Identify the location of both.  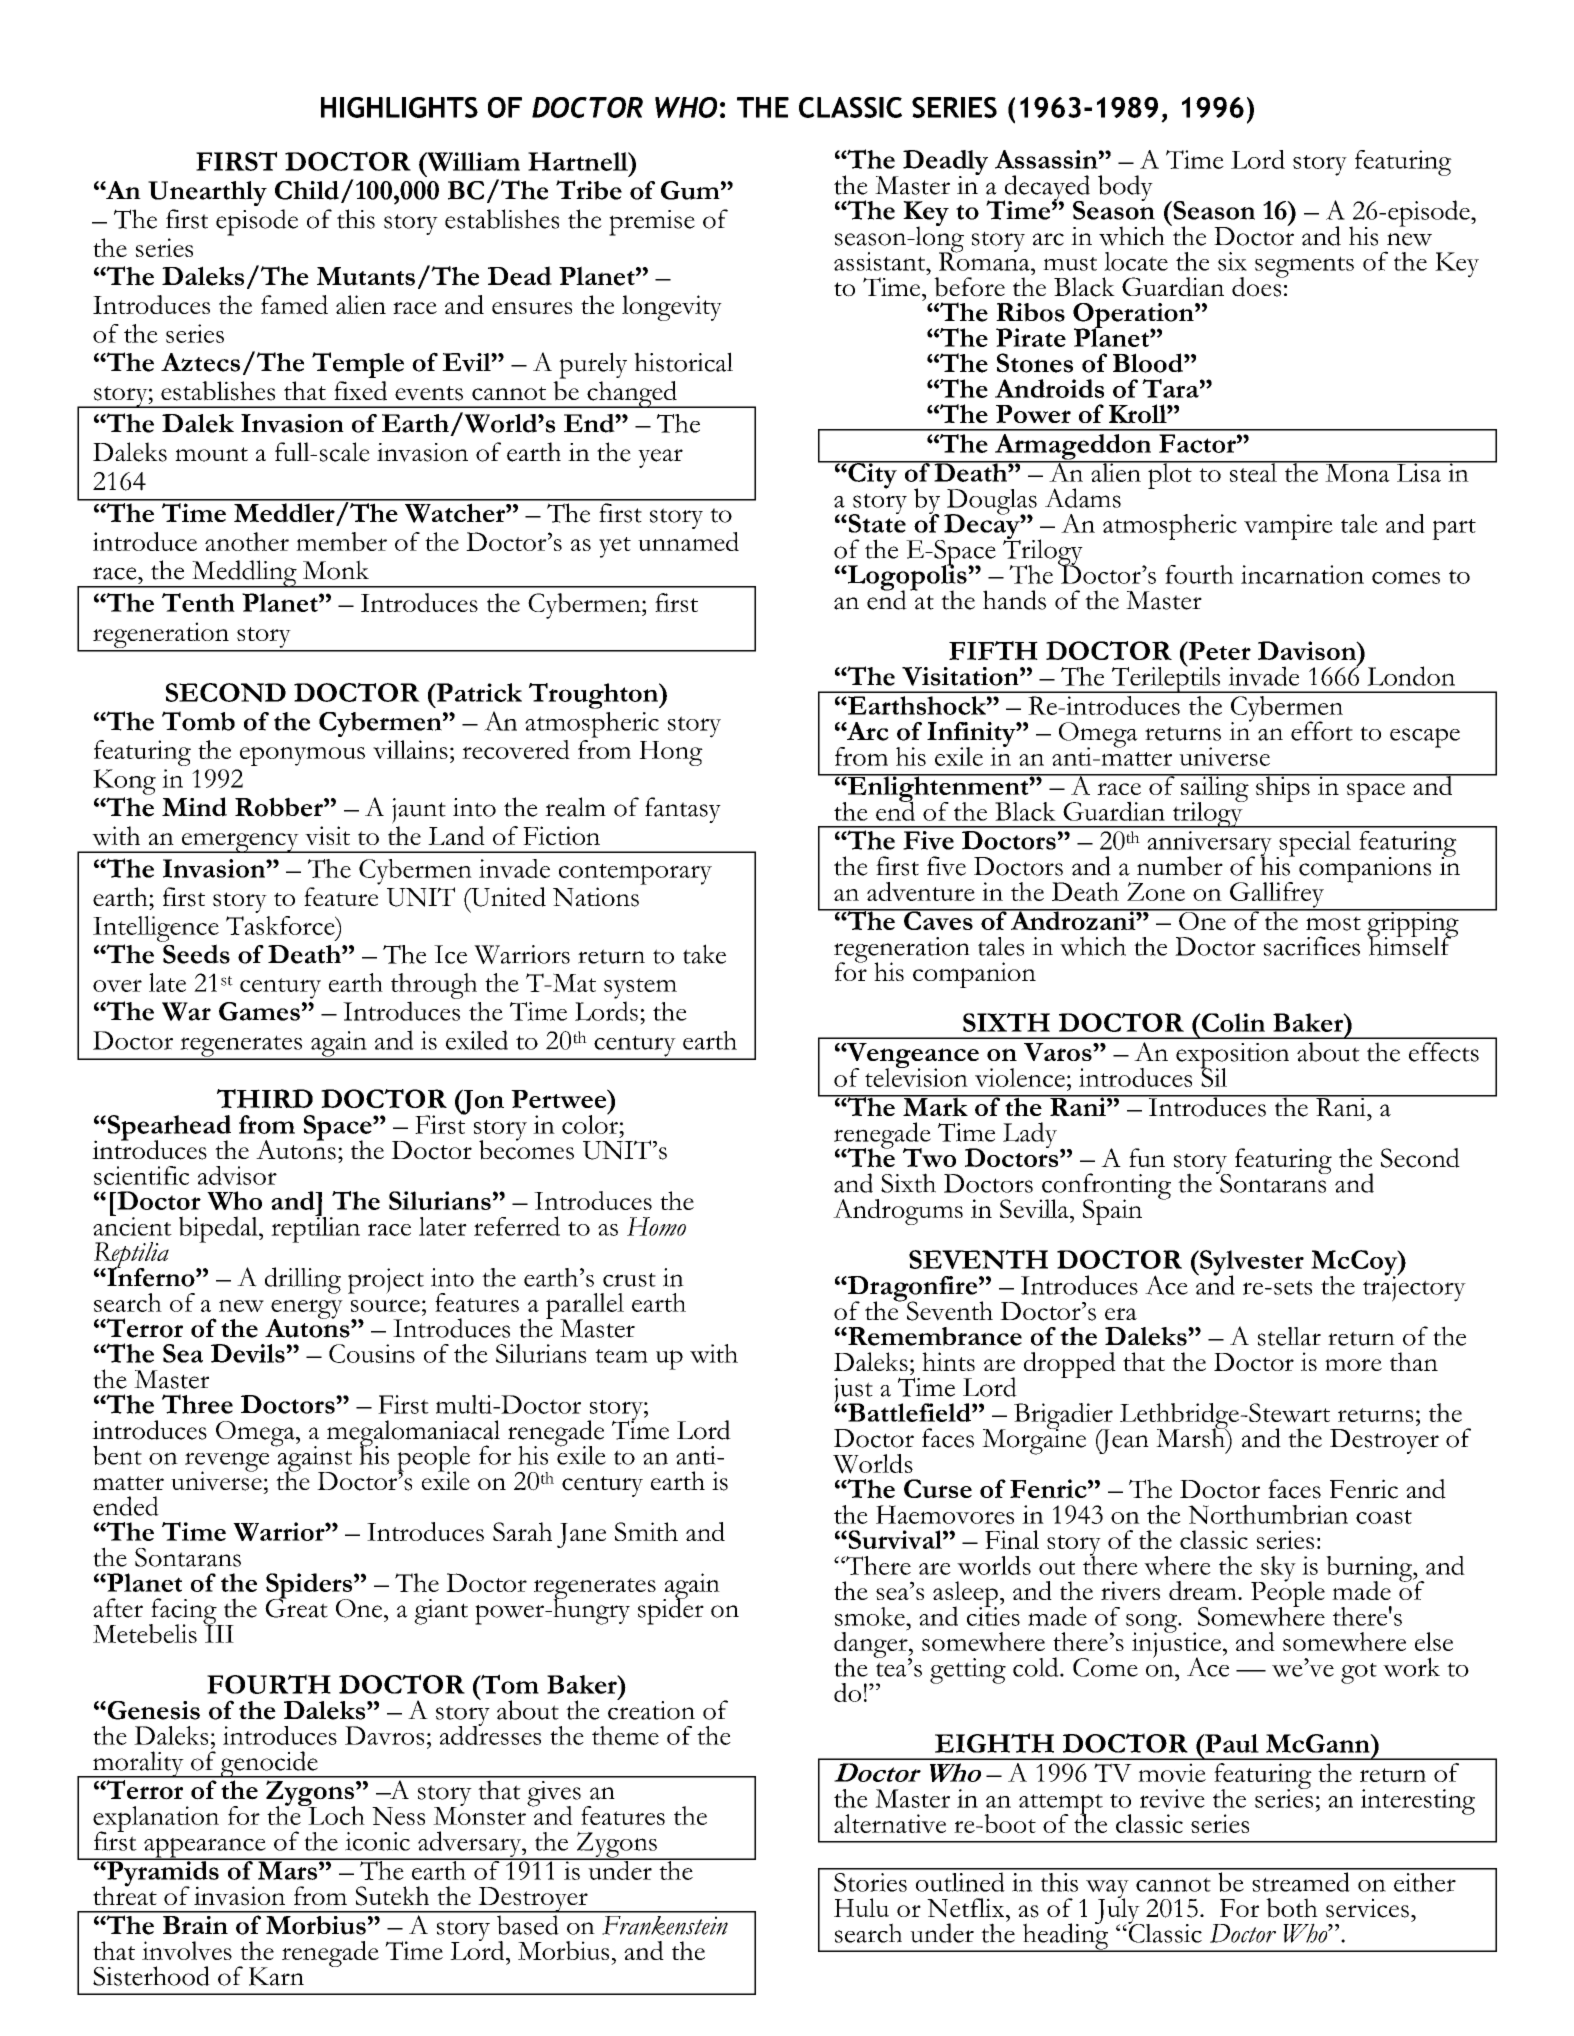
(1292, 1908).
